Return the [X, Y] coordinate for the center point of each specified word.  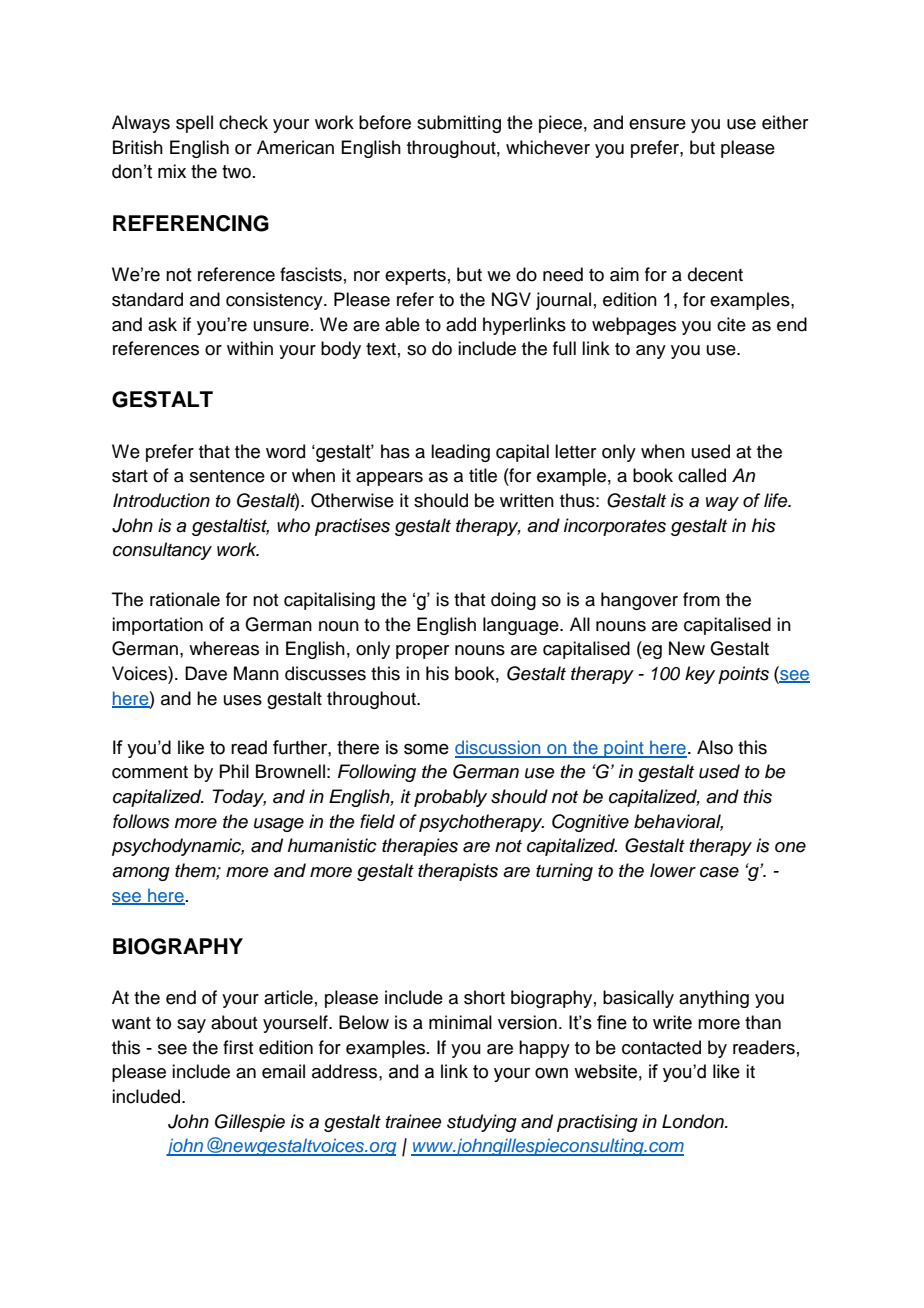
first [238, 1047]
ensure [657, 124]
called [702, 475]
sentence [227, 476]
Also [715, 747]
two [236, 172]
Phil [234, 771]
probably [450, 798]
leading [460, 453]
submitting [459, 124]
